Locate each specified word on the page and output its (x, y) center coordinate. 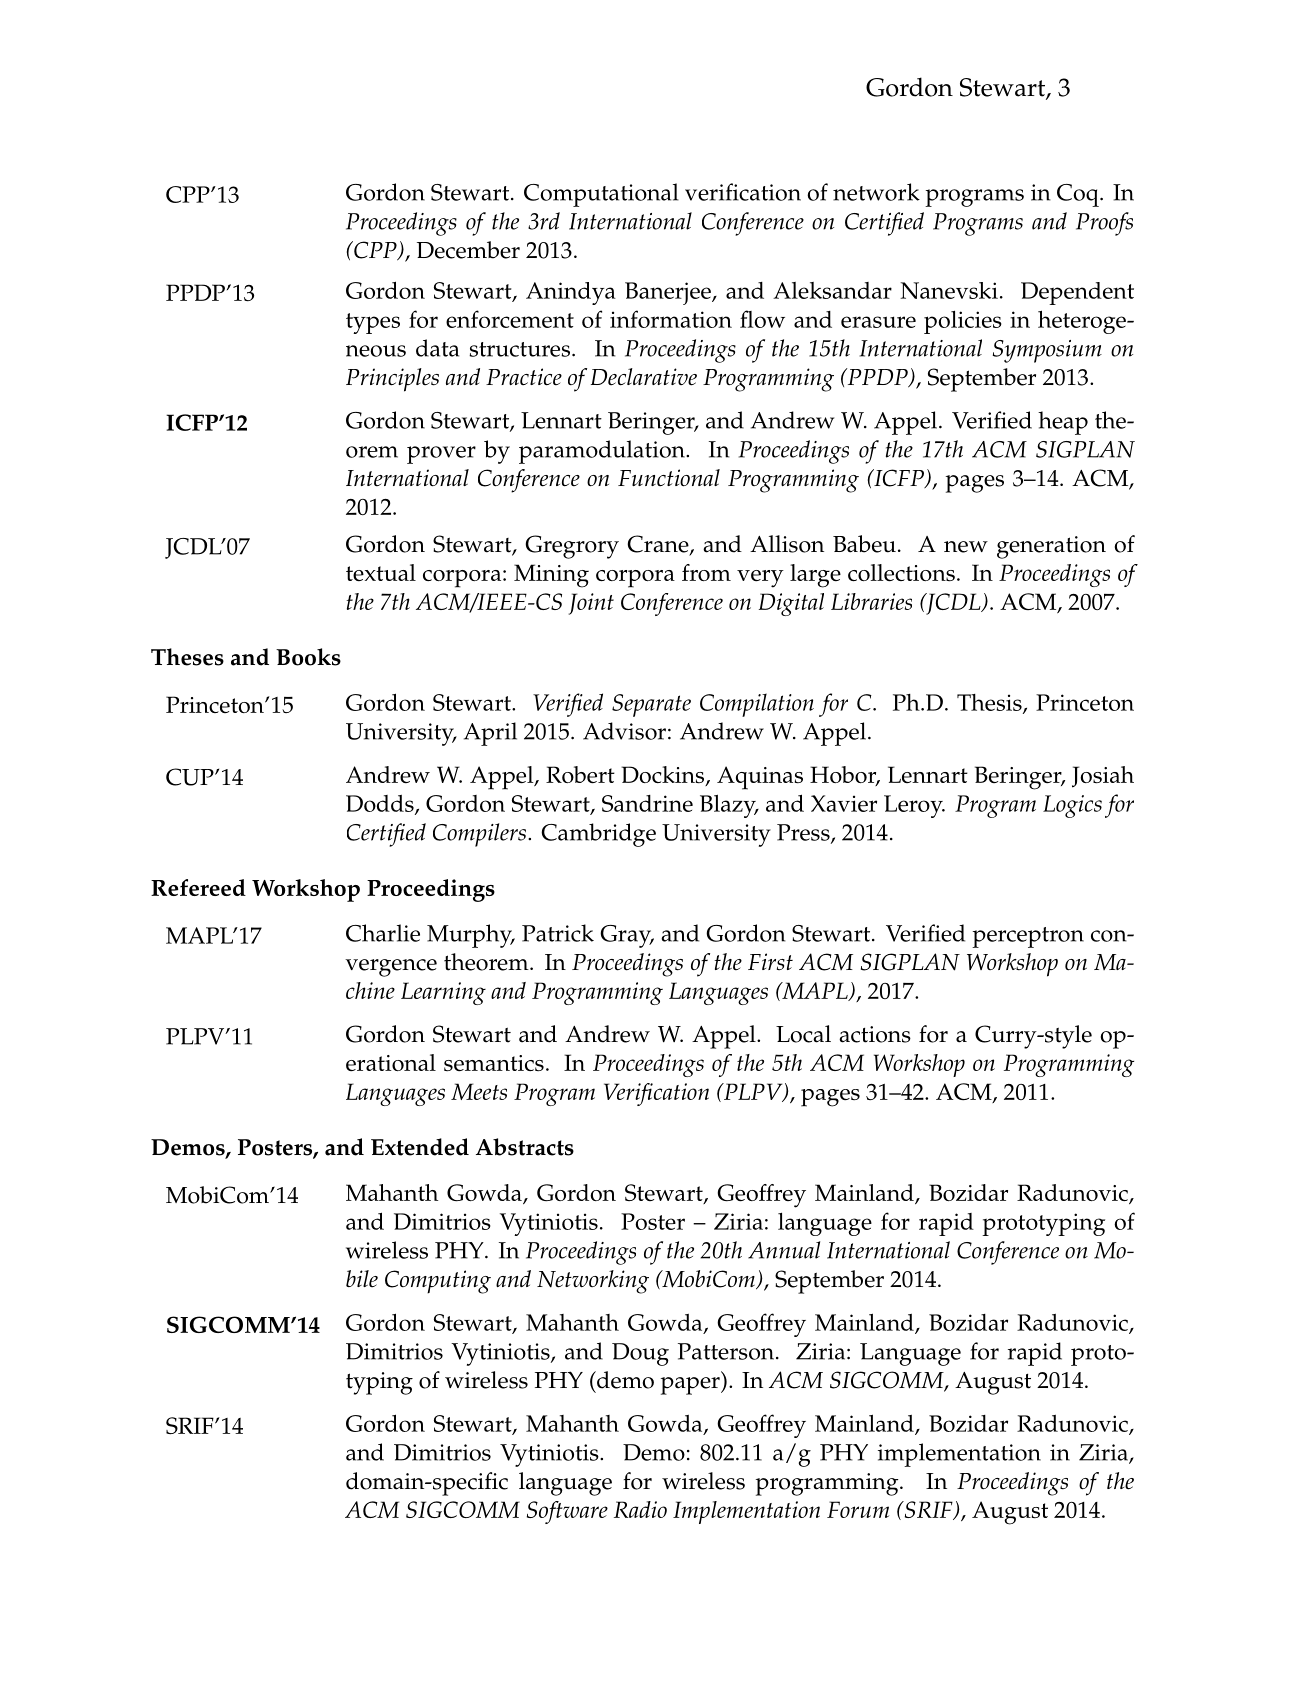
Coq (1079, 195)
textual (381, 572)
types (373, 323)
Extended (420, 1147)
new (966, 547)
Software (567, 1512)
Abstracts (525, 1147)
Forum (858, 1509)
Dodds (381, 804)
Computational (601, 195)
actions (875, 1034)
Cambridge (598, 835)
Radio (640, 1509)
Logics (1072, 806)
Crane (659, 545)
